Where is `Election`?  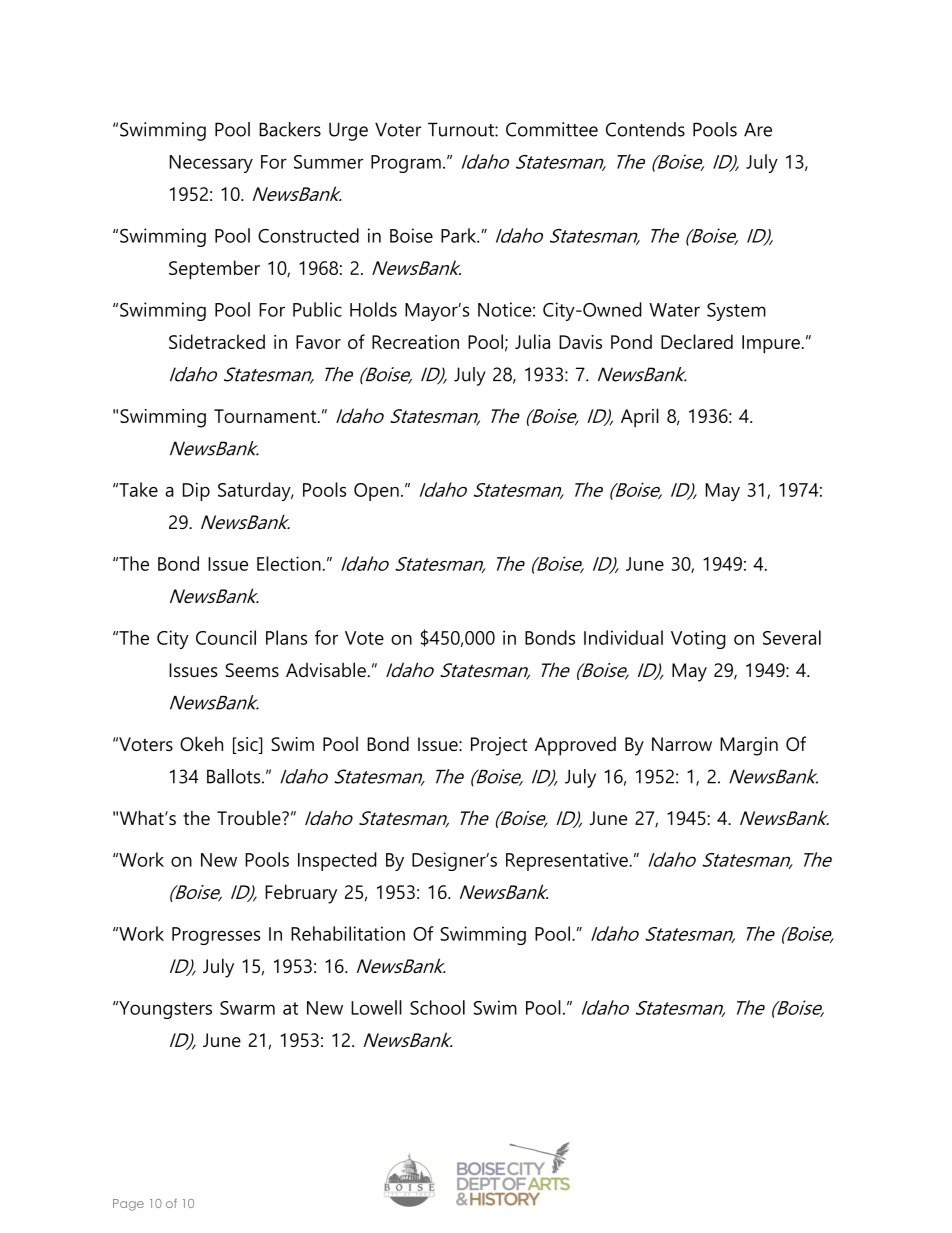
Election is located at coordinates (289, 563).
